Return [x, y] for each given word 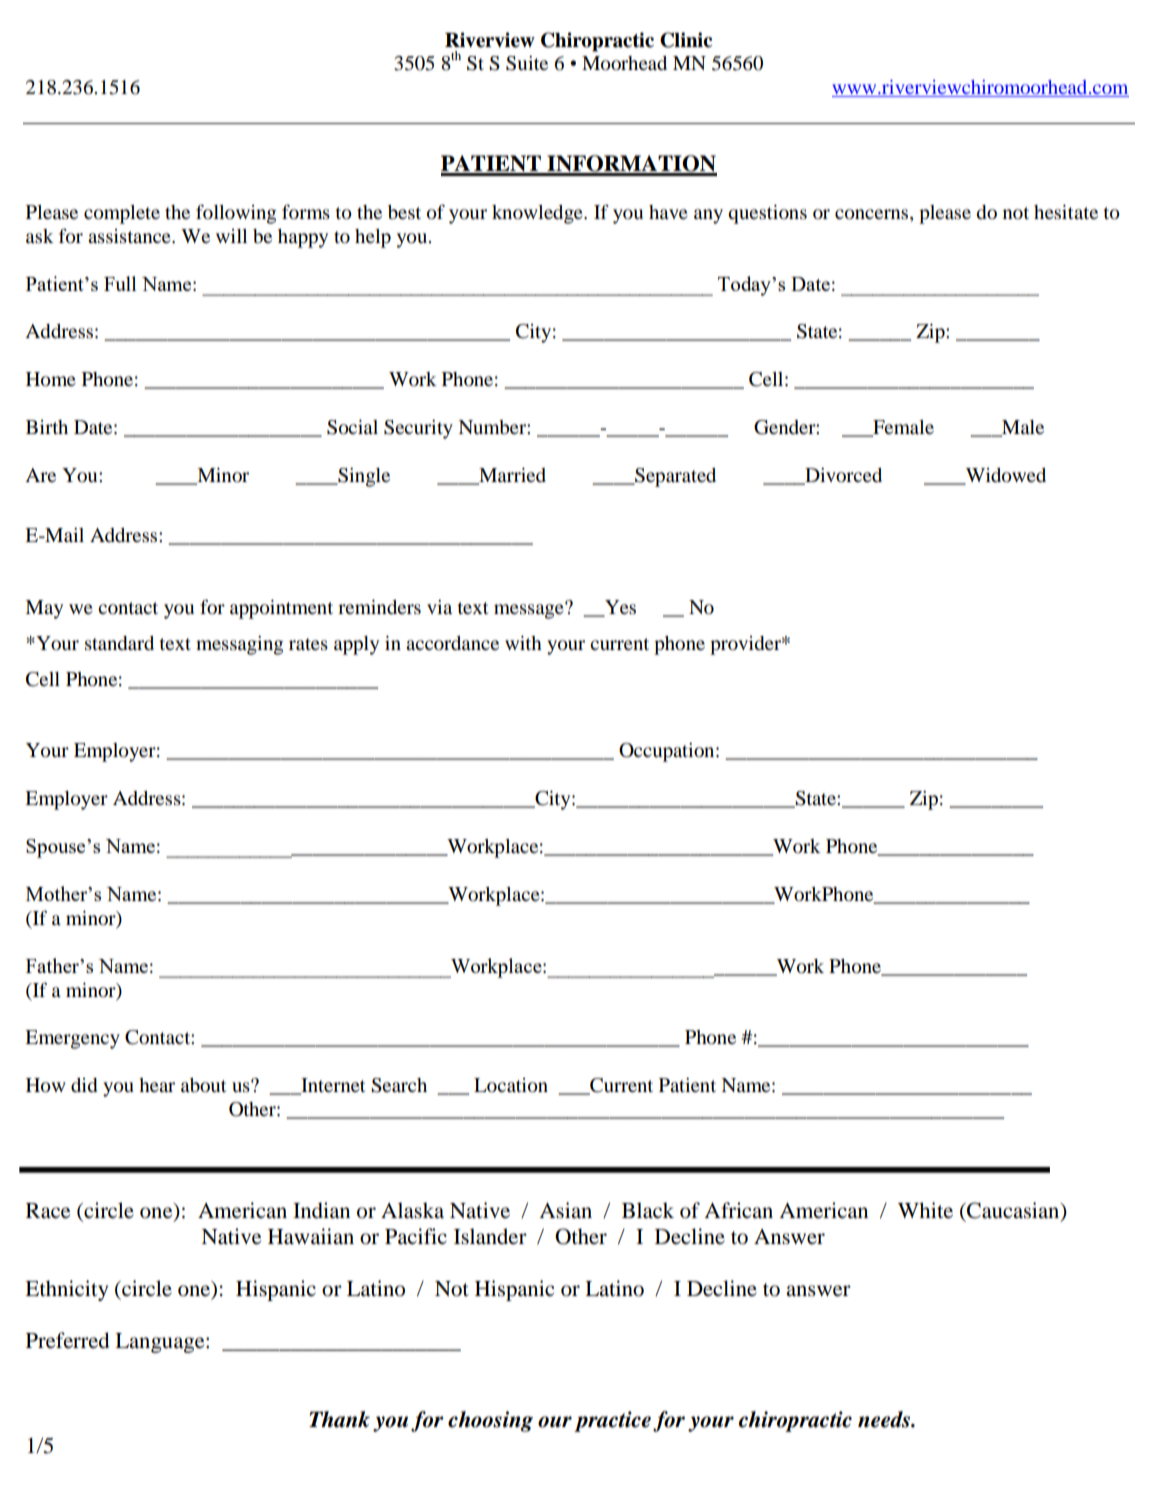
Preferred [67, 1340]
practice [612, 1421]
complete [122, 214]
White [925, 1210]
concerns [873, 214]
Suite [527, 63]
